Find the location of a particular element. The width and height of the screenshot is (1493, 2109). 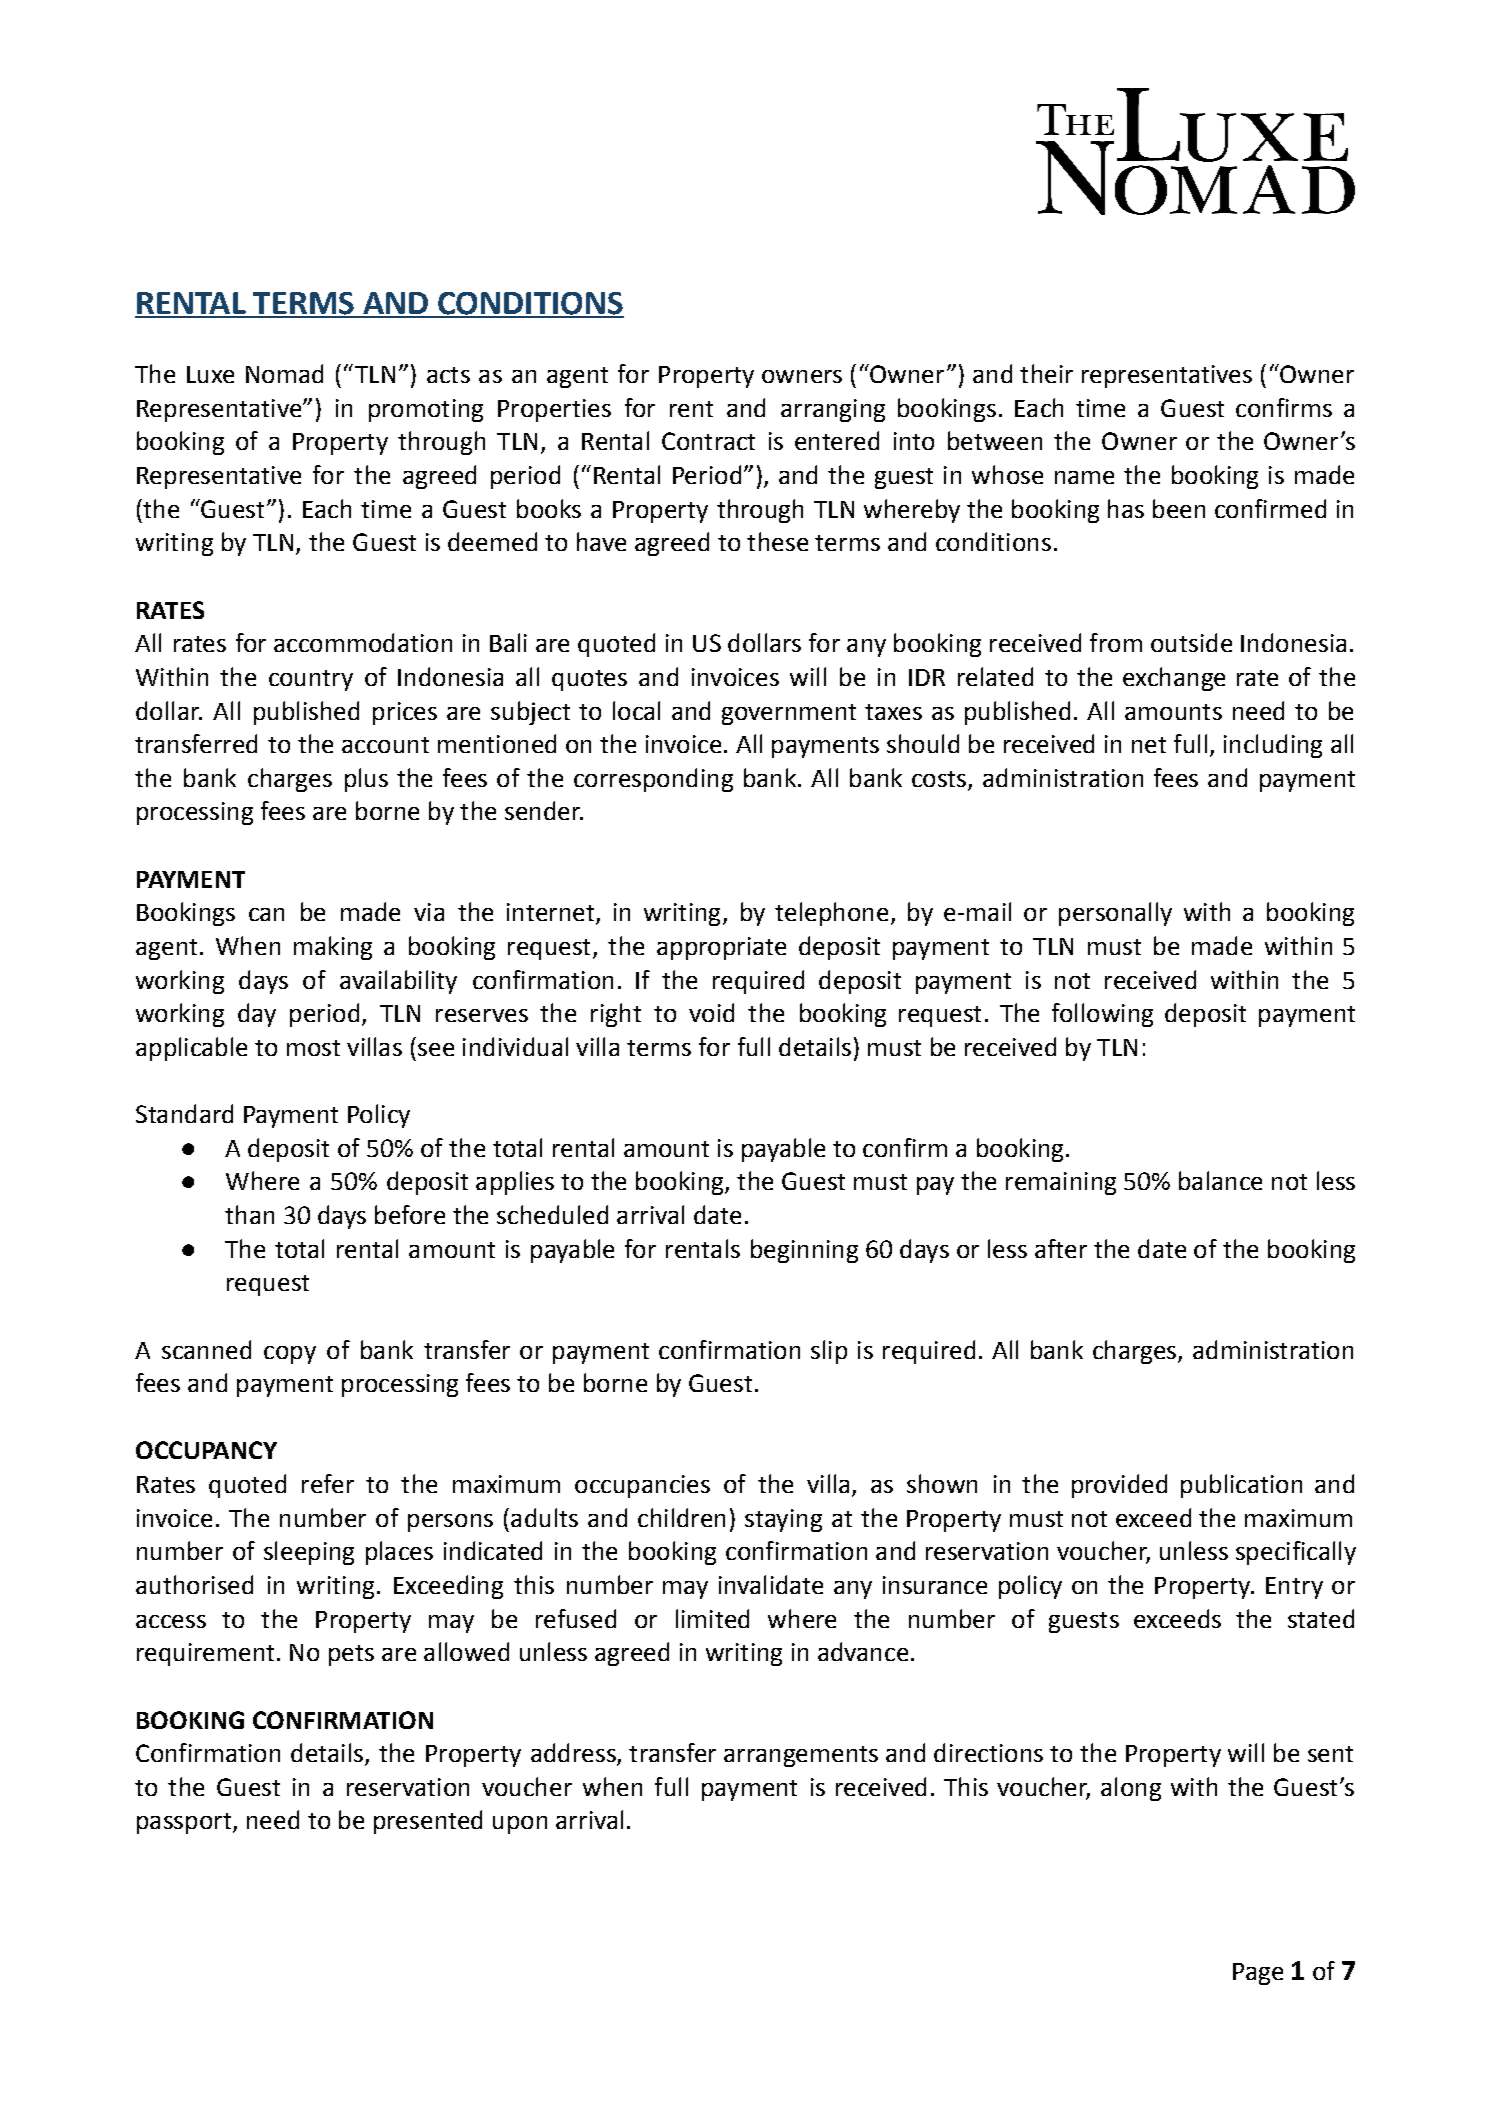

plus is located at coordinates (366, 780).
